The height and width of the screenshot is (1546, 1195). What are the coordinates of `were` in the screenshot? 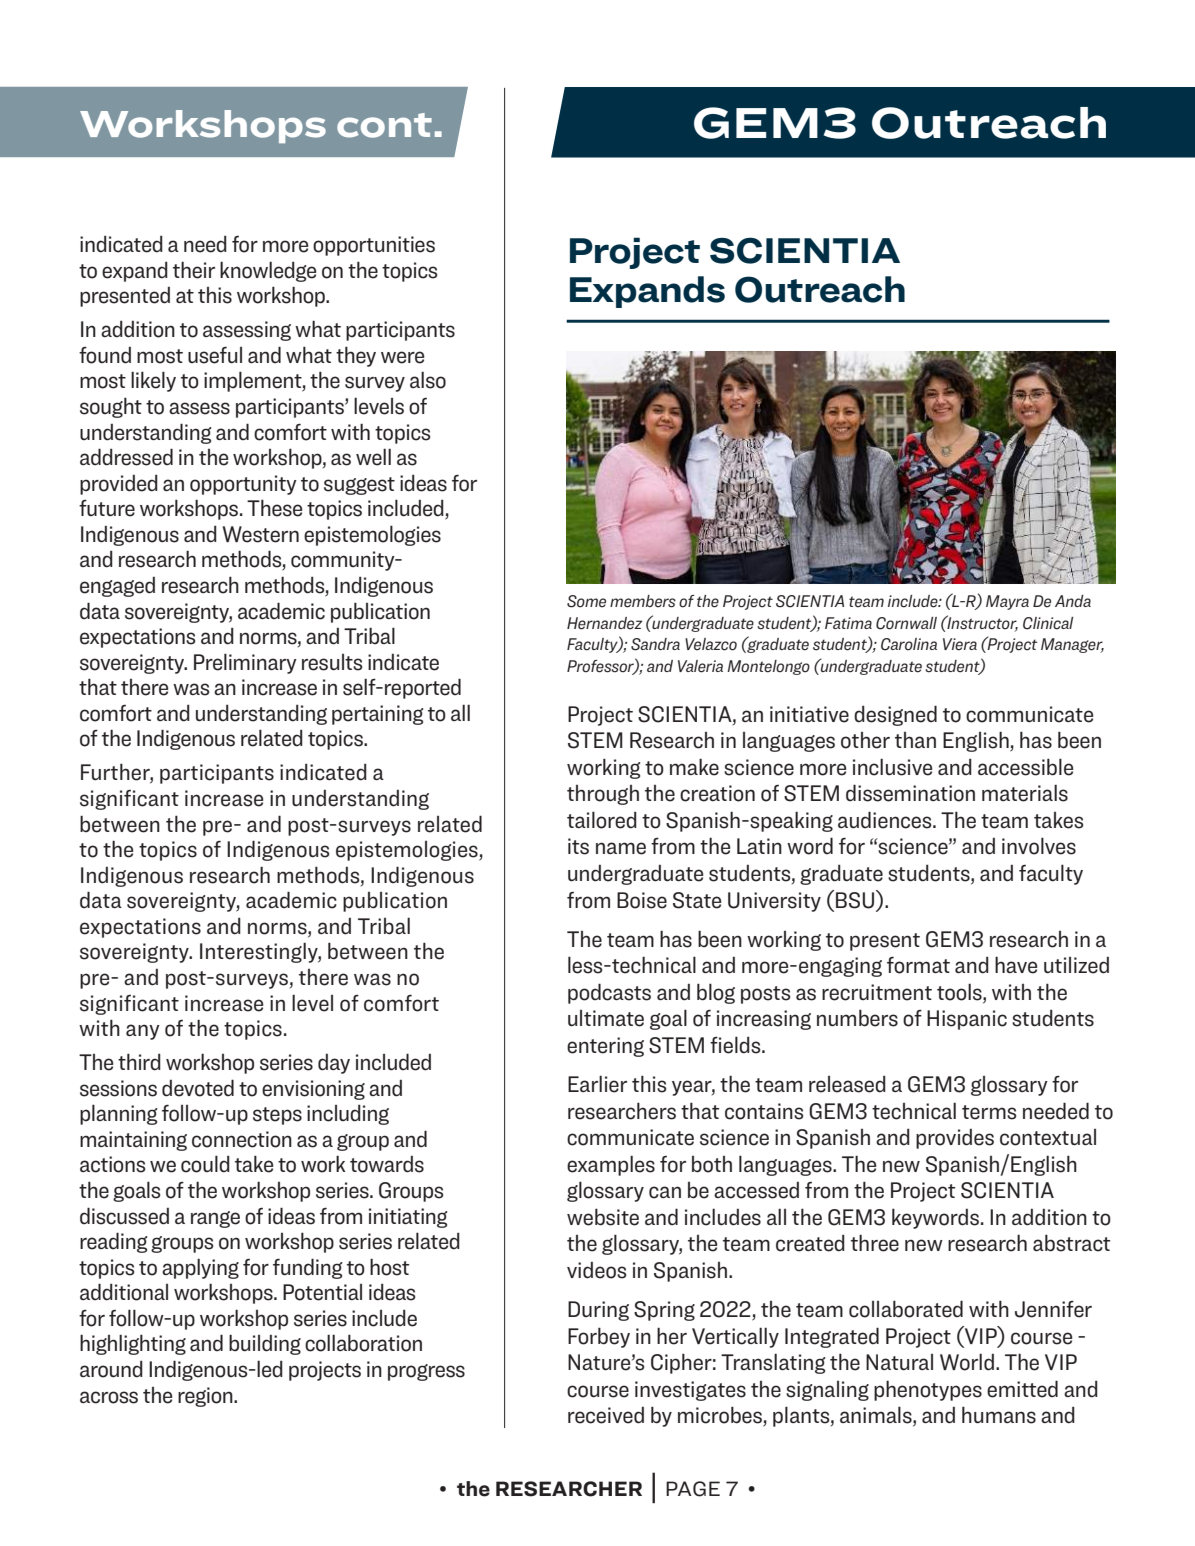 It's located at (402, 357).
